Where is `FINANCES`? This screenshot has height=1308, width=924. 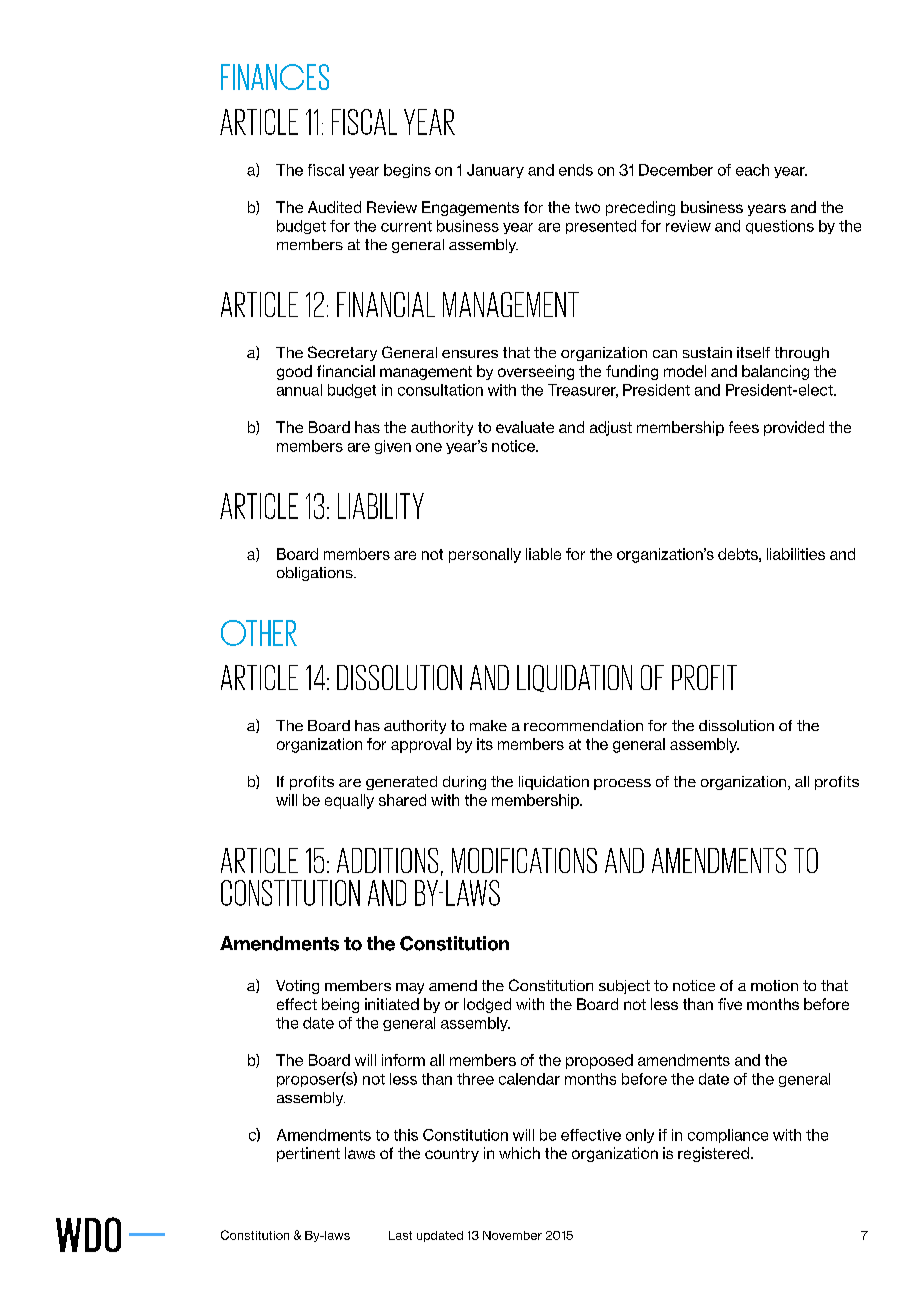
FINANCES is located at coordinates (275, 77).
